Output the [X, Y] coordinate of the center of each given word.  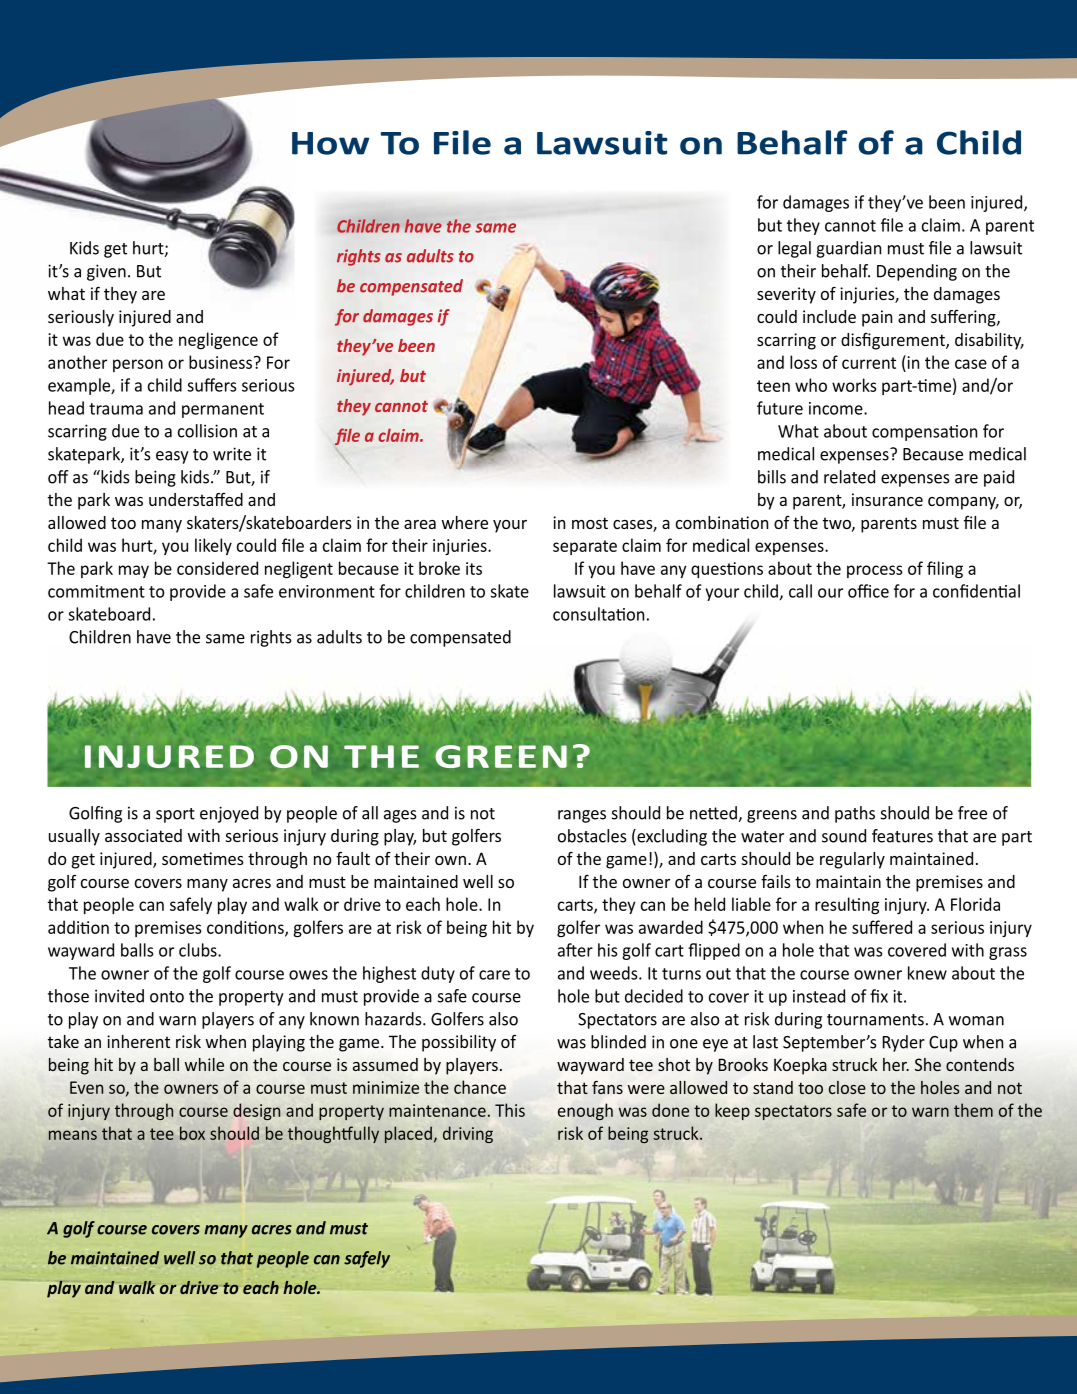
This [510, 1110]
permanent [223, 410]
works [854, 385]
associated [143, 835]
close [847, 1087]
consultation [598, 614]
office [868, 591]
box [192, 1133]
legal [794, 249]
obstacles [592, 836]
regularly [852, 860]
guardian [848, 249]
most [590, 523]
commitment [96, 591]
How [330, 143]
